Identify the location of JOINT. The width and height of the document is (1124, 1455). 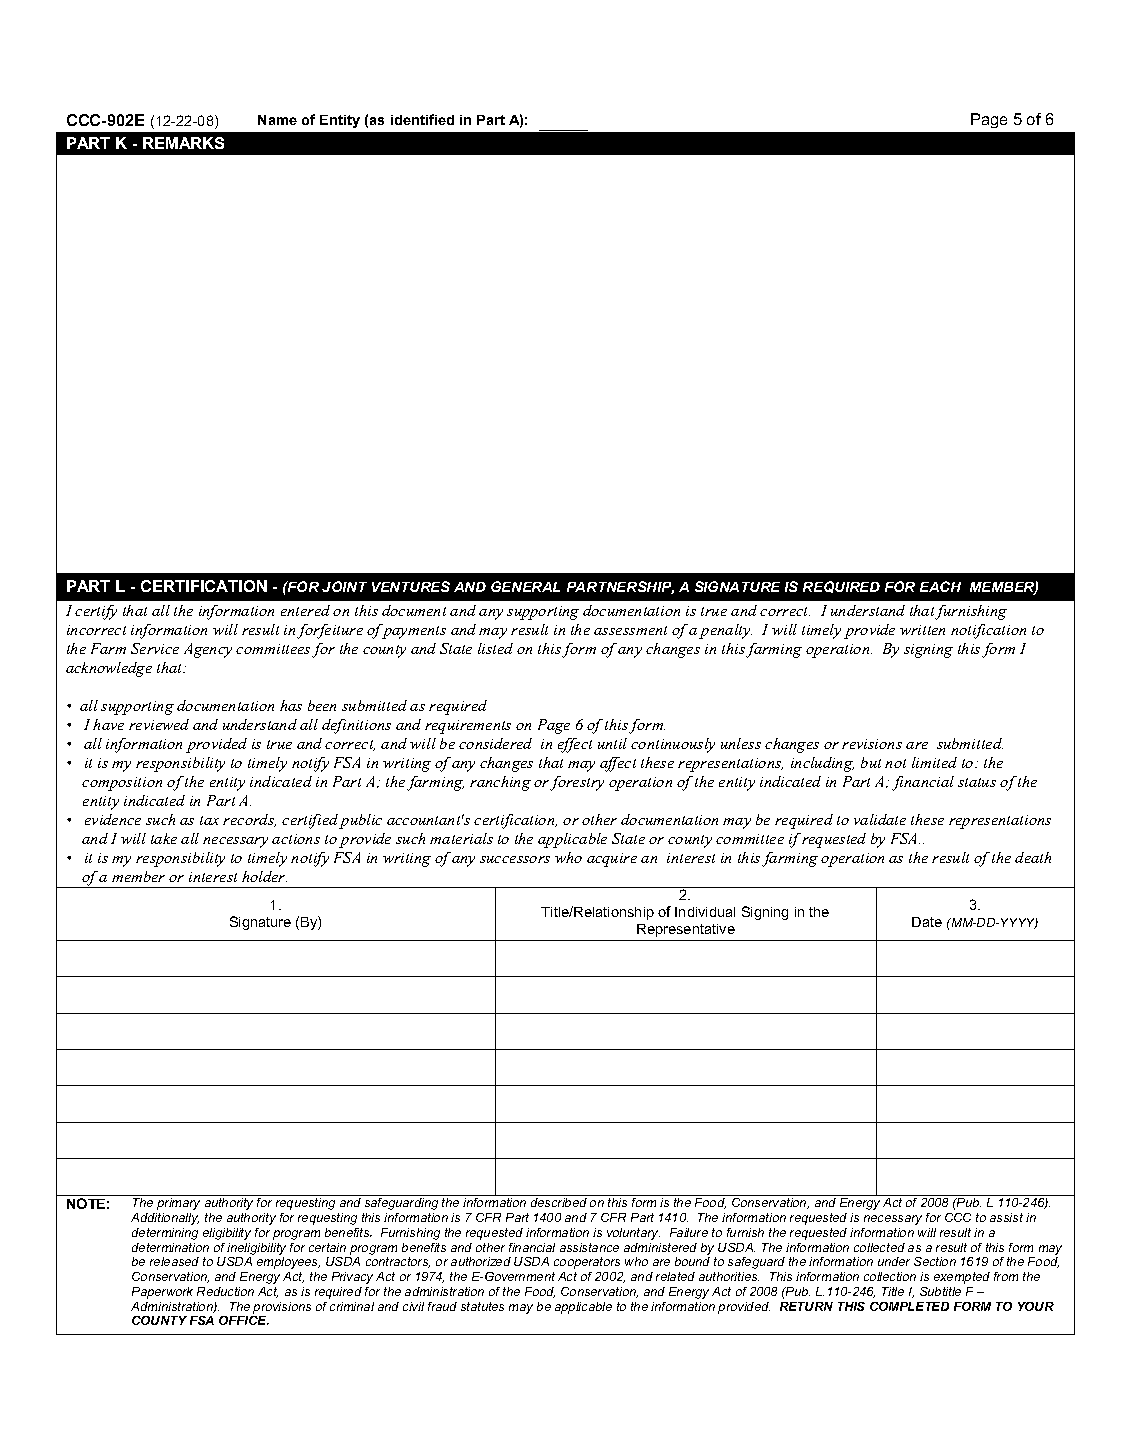
(344, 586).
